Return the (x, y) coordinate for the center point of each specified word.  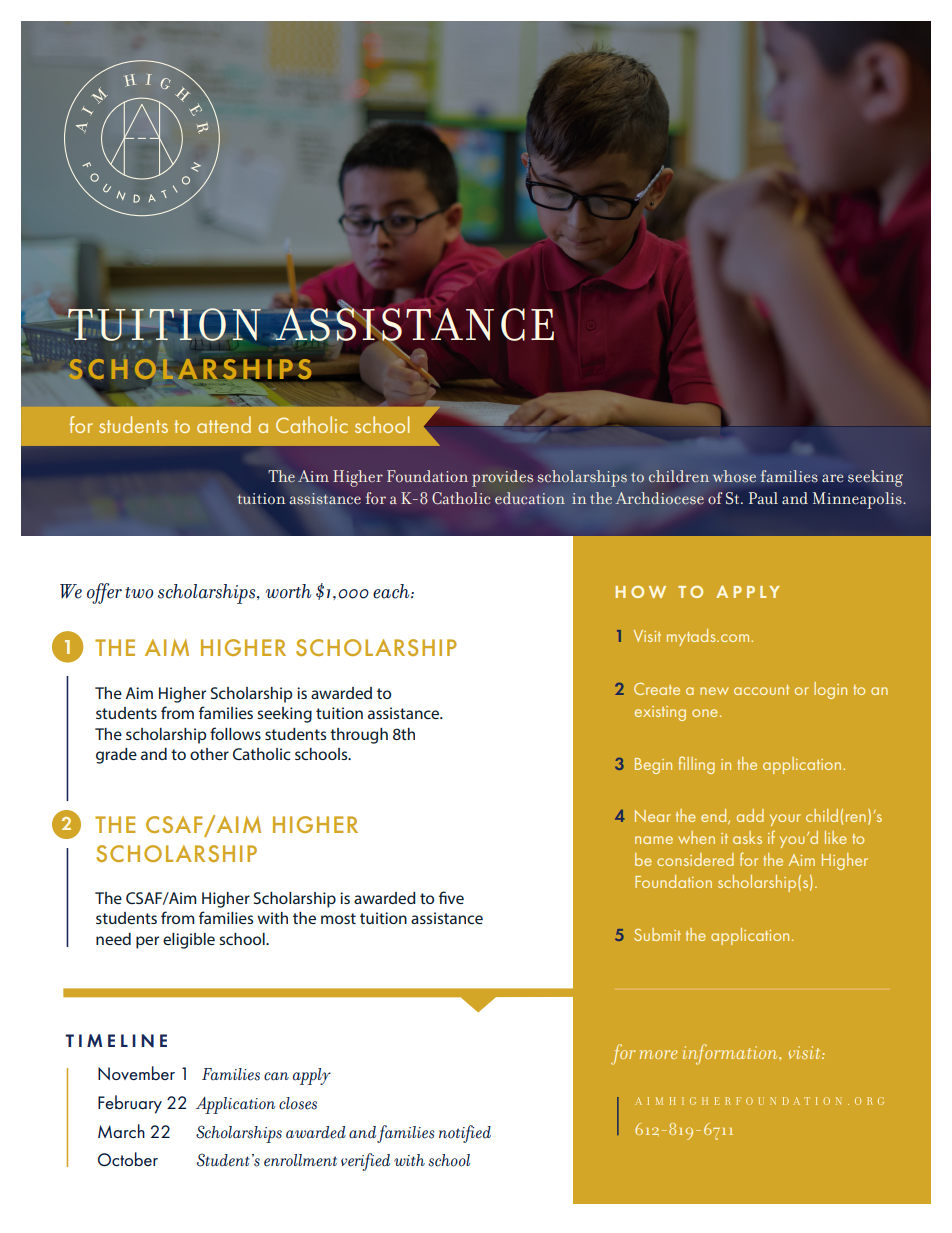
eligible (189, 941)
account (761, 690)
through (359, 736)
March (121, 1131)
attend (224, 424)
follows (235, 733)
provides (502, 478)
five (451, 897)
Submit (657, 934)
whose (734, 476)
